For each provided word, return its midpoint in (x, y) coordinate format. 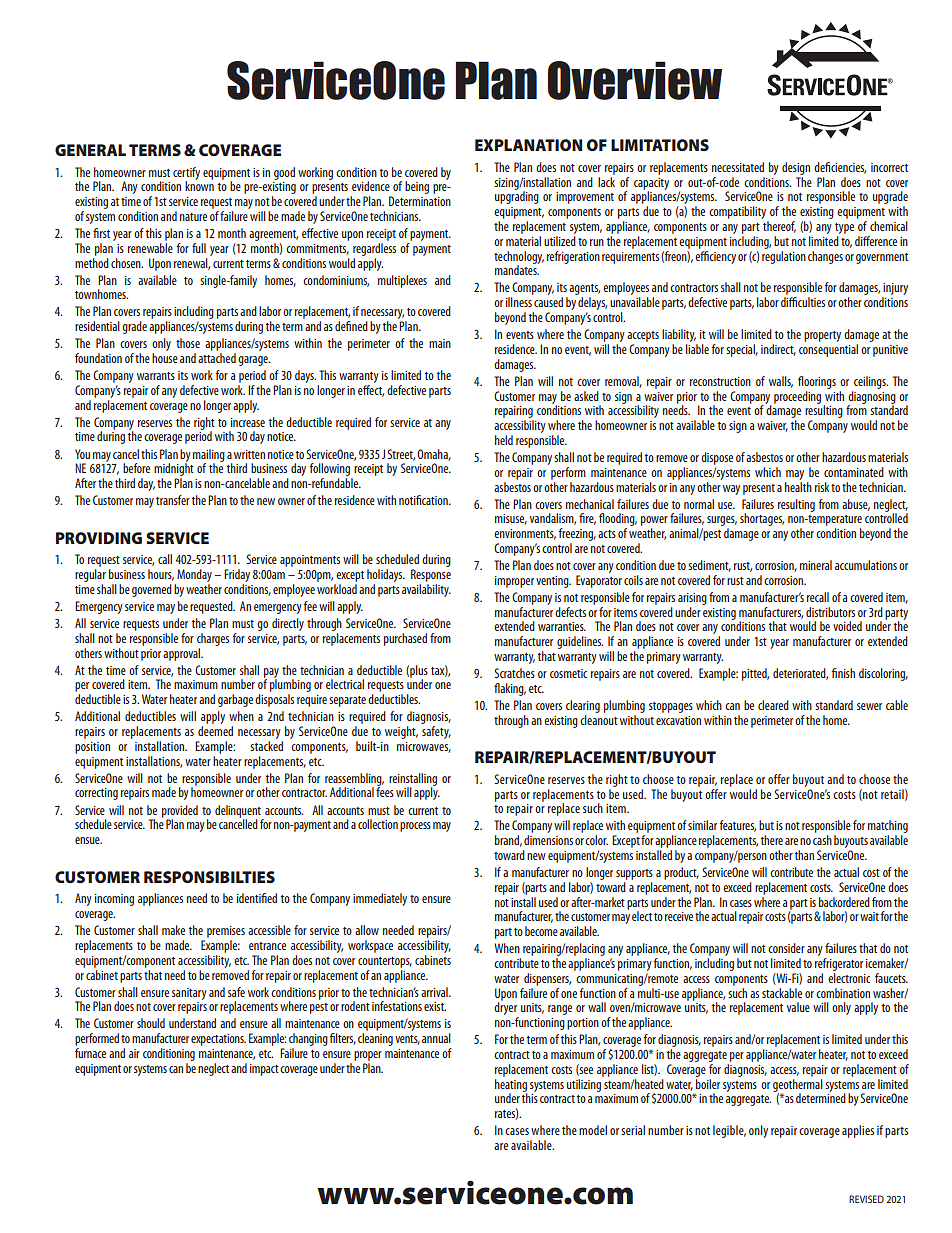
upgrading (517, 196)
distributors (830, 612)
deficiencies (840, 168)
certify (186, 174)
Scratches (514, 673)
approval (183, 654)
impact (264, 1070)
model (593, 1130)
